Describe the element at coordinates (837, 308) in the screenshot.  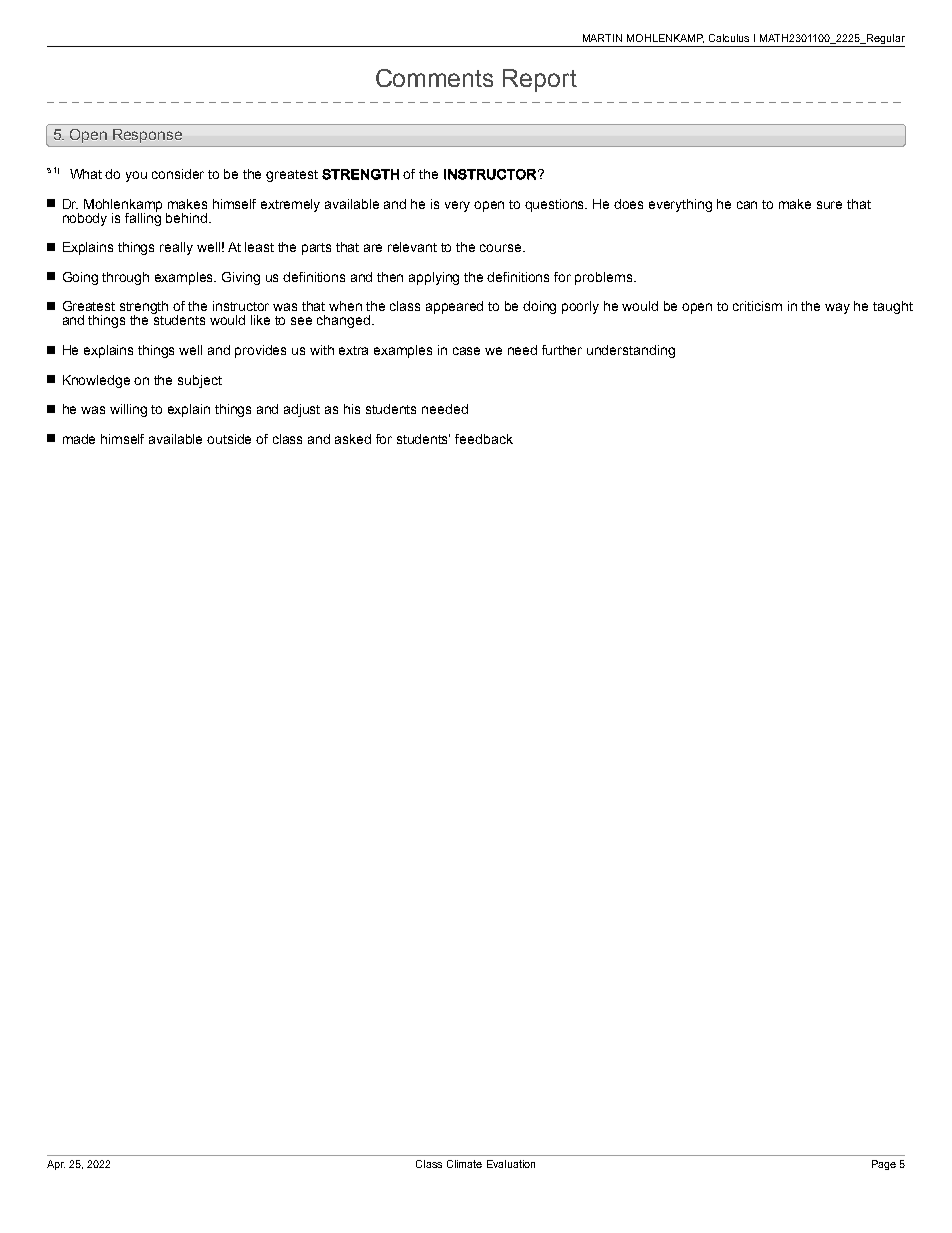
I see `way` at that location.
